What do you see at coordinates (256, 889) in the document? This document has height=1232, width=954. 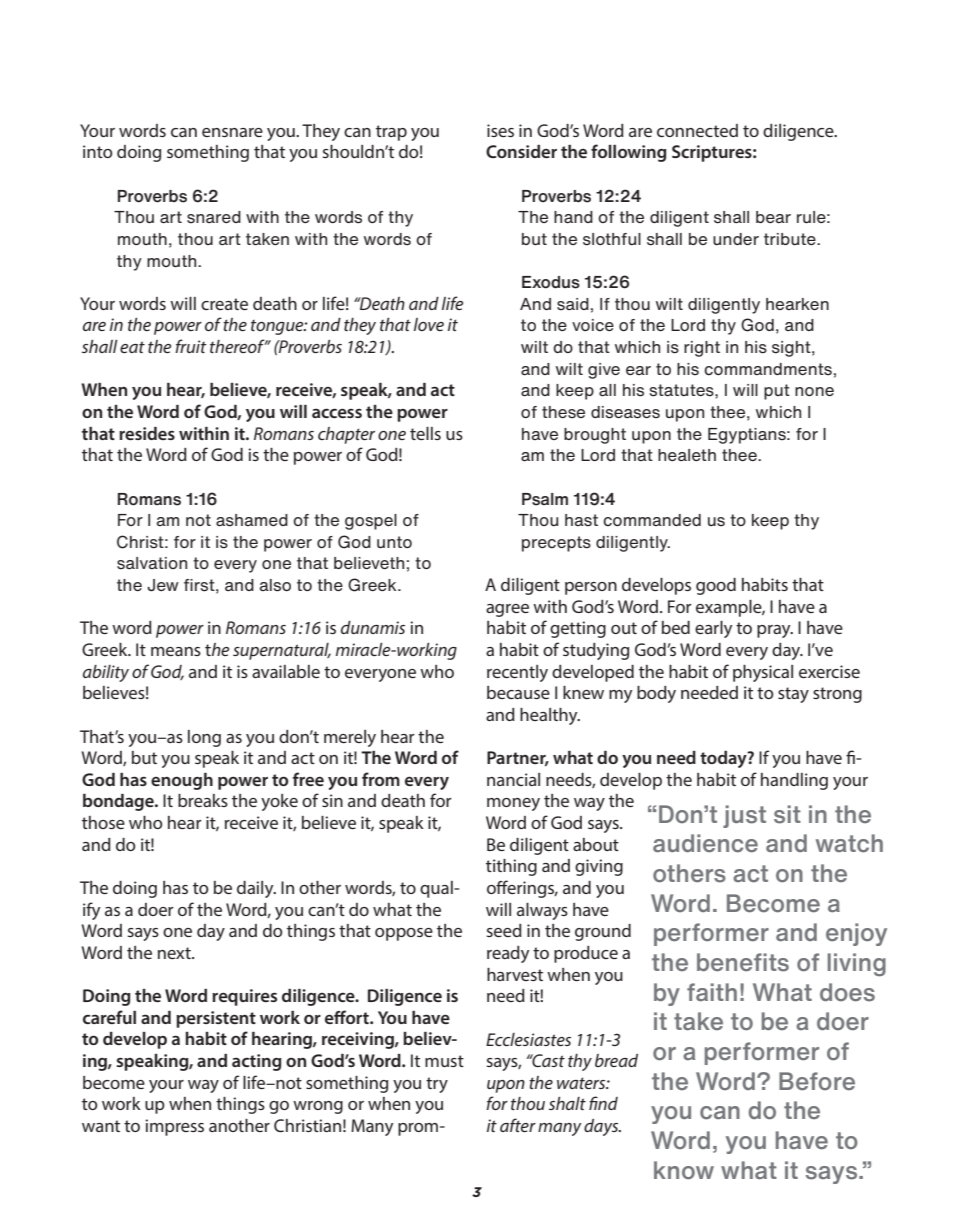 I see `daily` at bounding box center [256, 889].
